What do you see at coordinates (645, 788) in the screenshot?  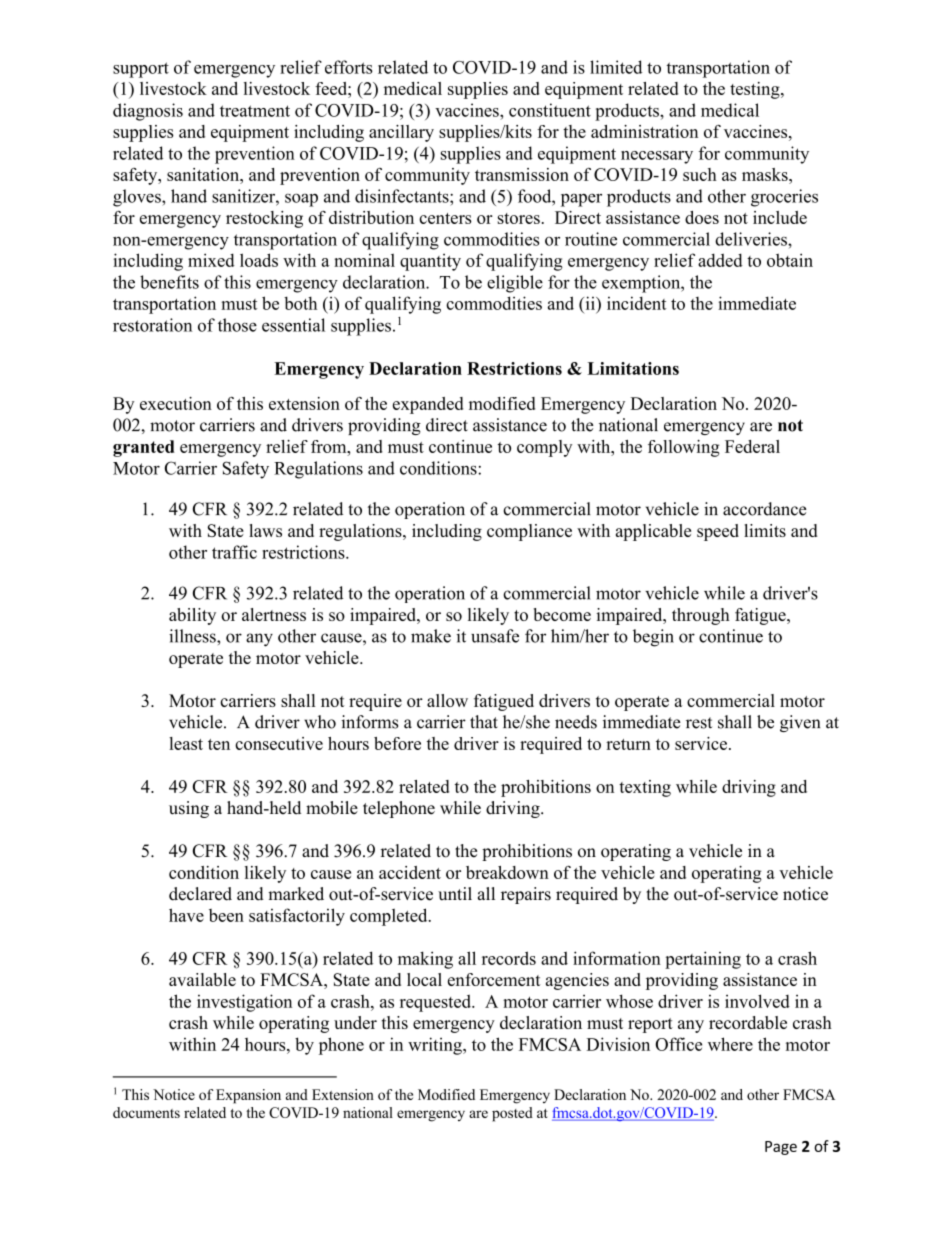 I see `texting` at bounding box center [645, 788].
